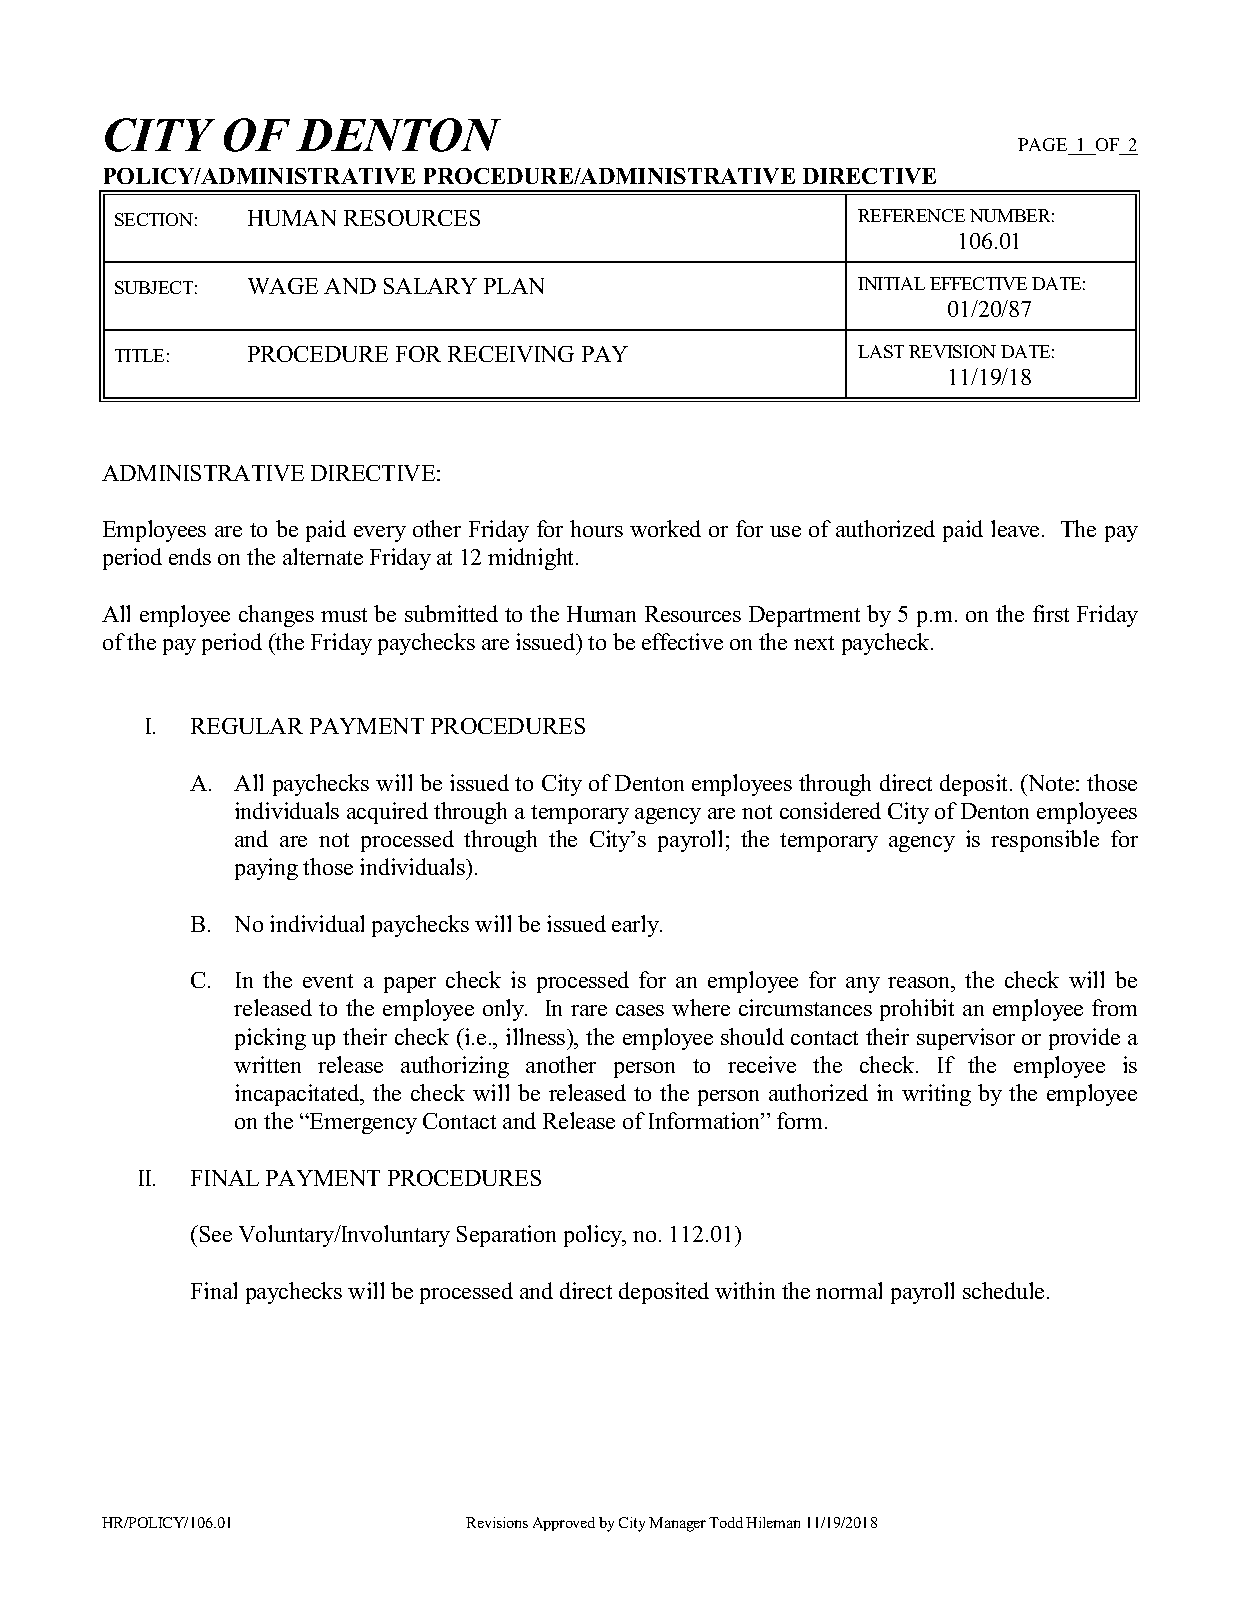 This page has width=1240, height=1605. Describe the element at coordinates (276, 616) in the page. I see `changes` at that location.
